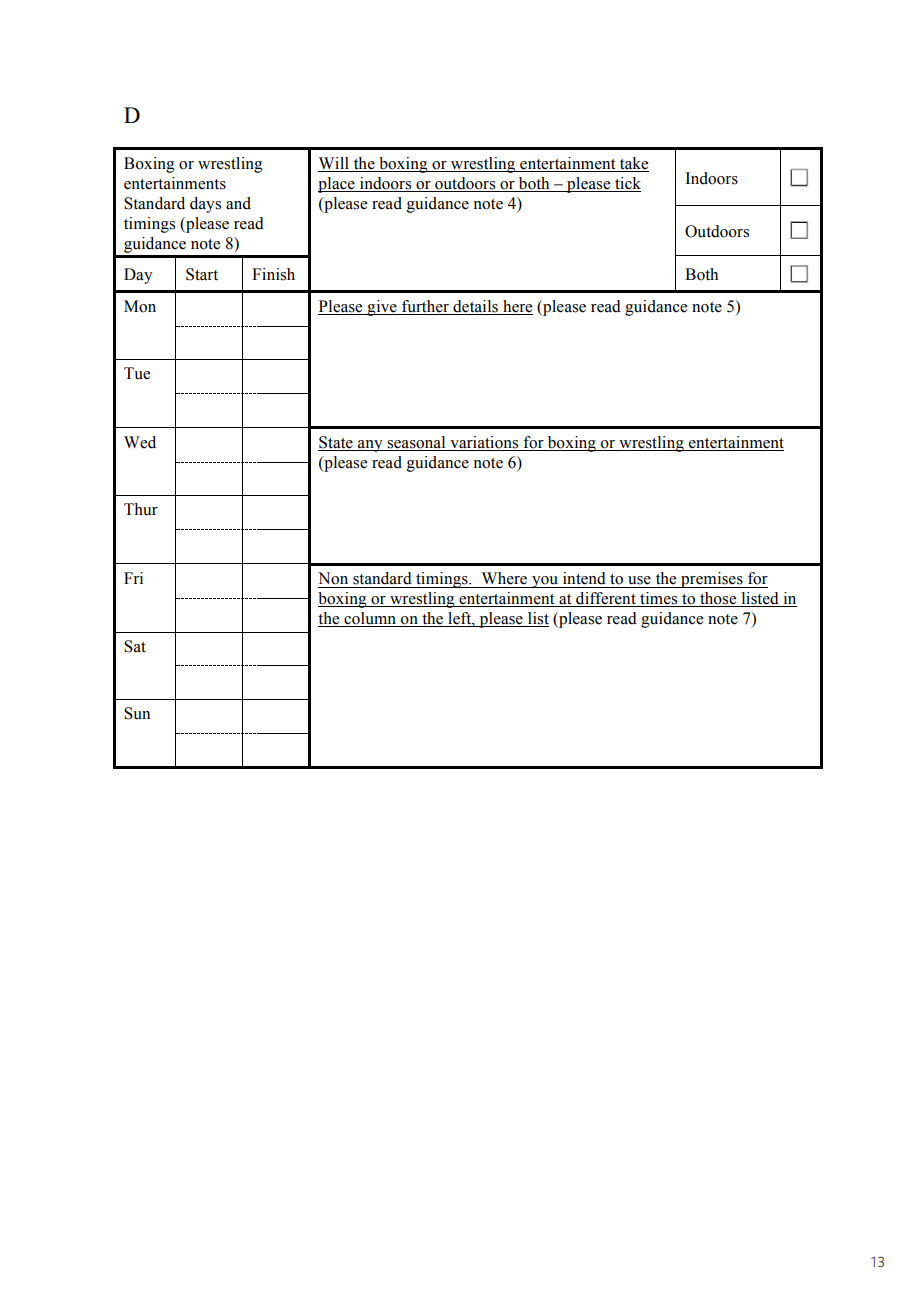  Describe the element at coordinates (137, 713) in the document. I see `Sun` at that location.
